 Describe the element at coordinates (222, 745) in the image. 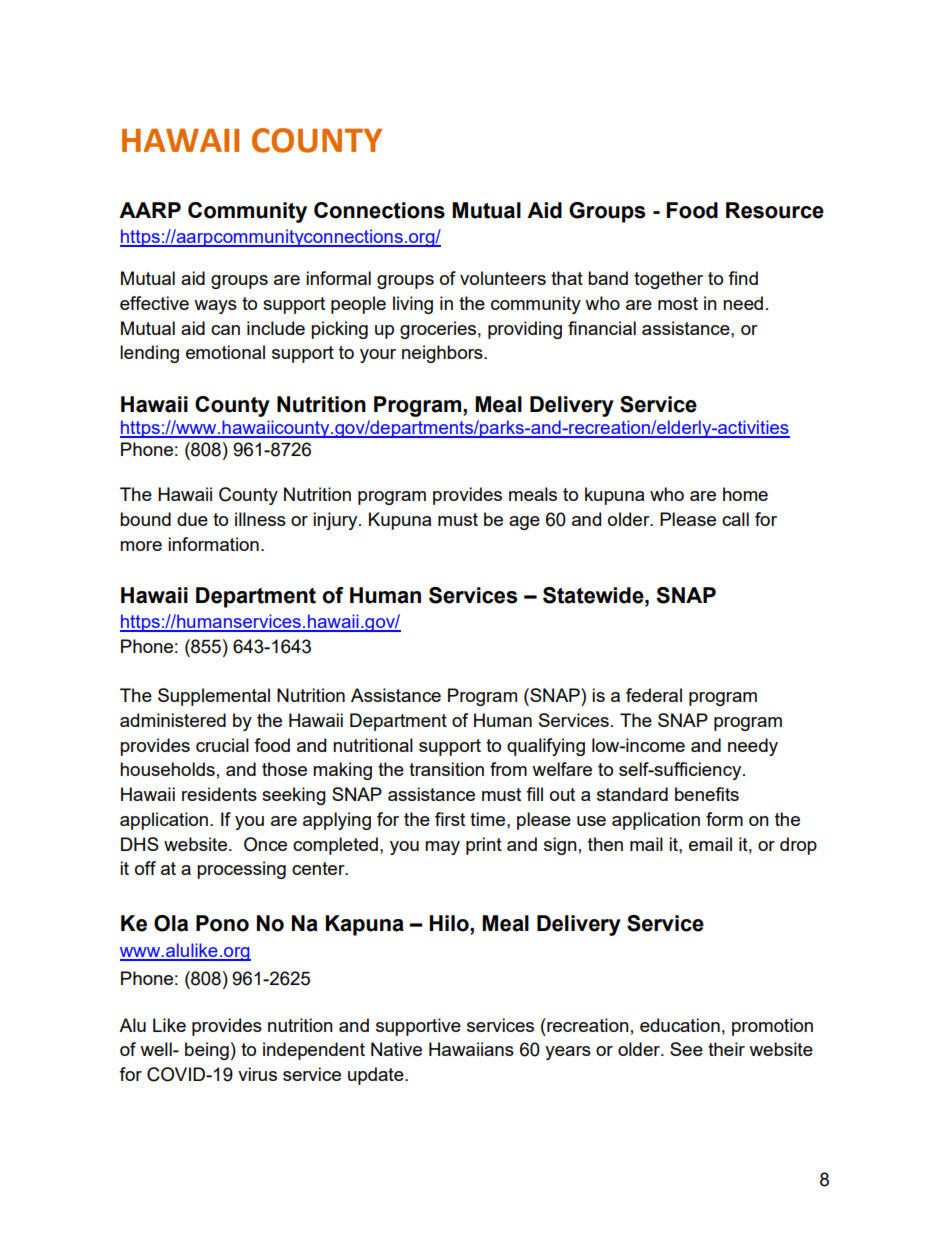

I see `crucial` at that location.
